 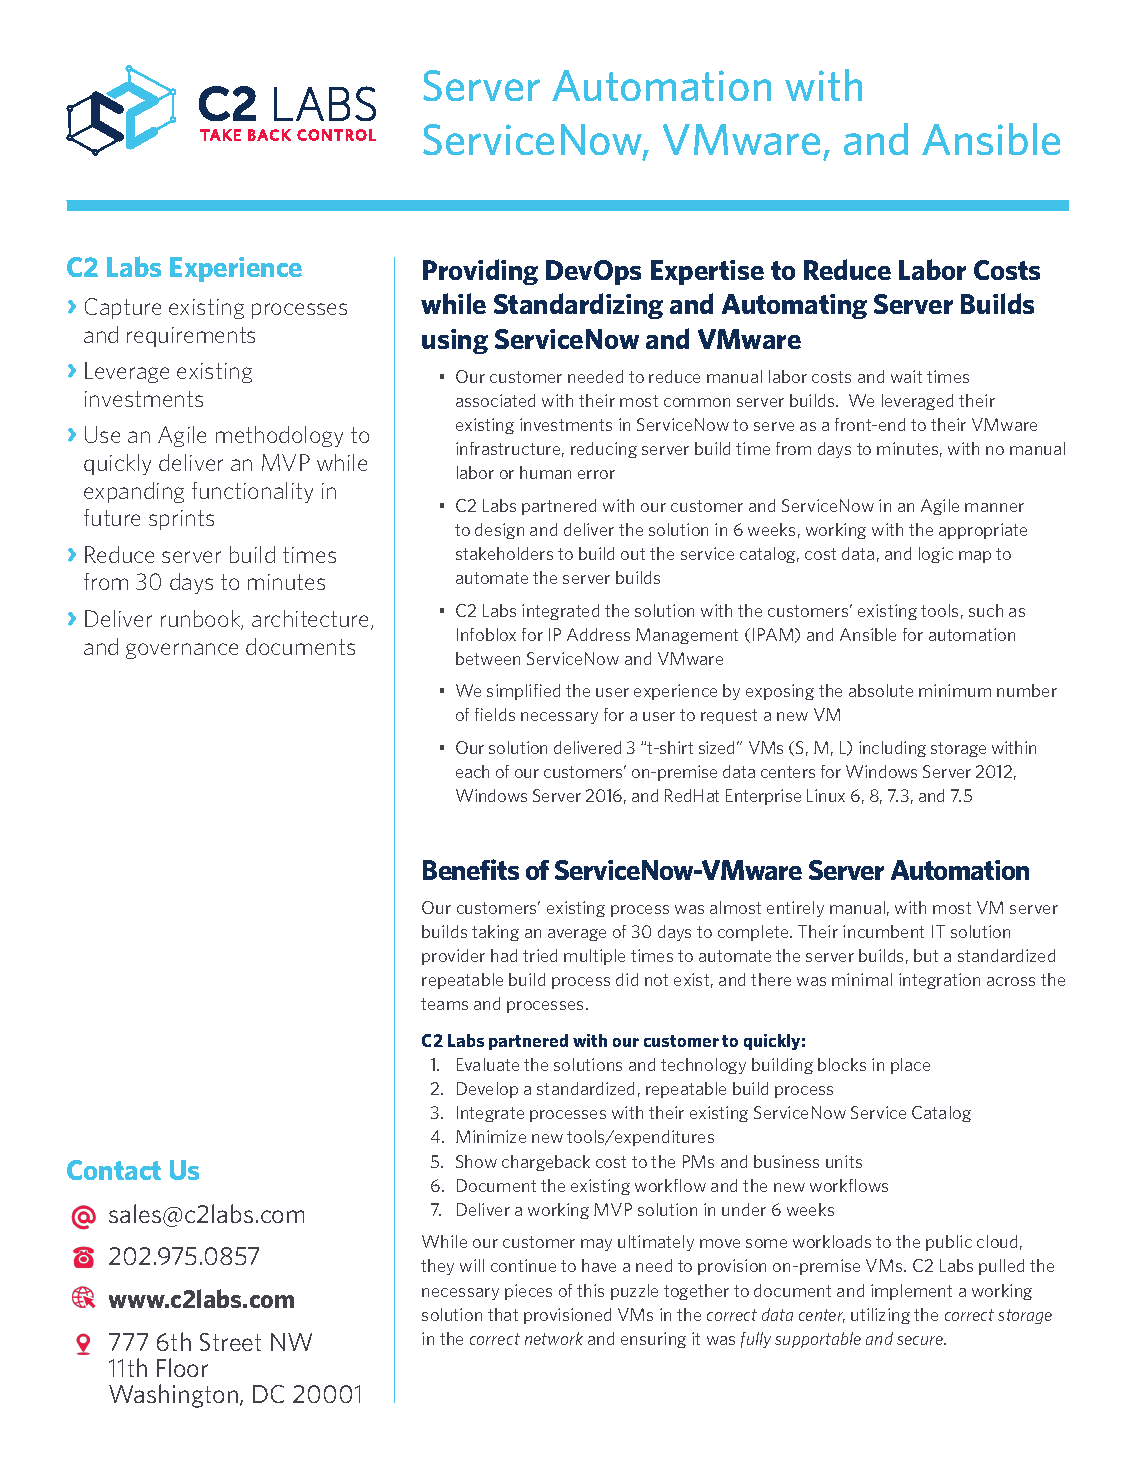 I want to click on Benefits, so click(x=471, y=869).
